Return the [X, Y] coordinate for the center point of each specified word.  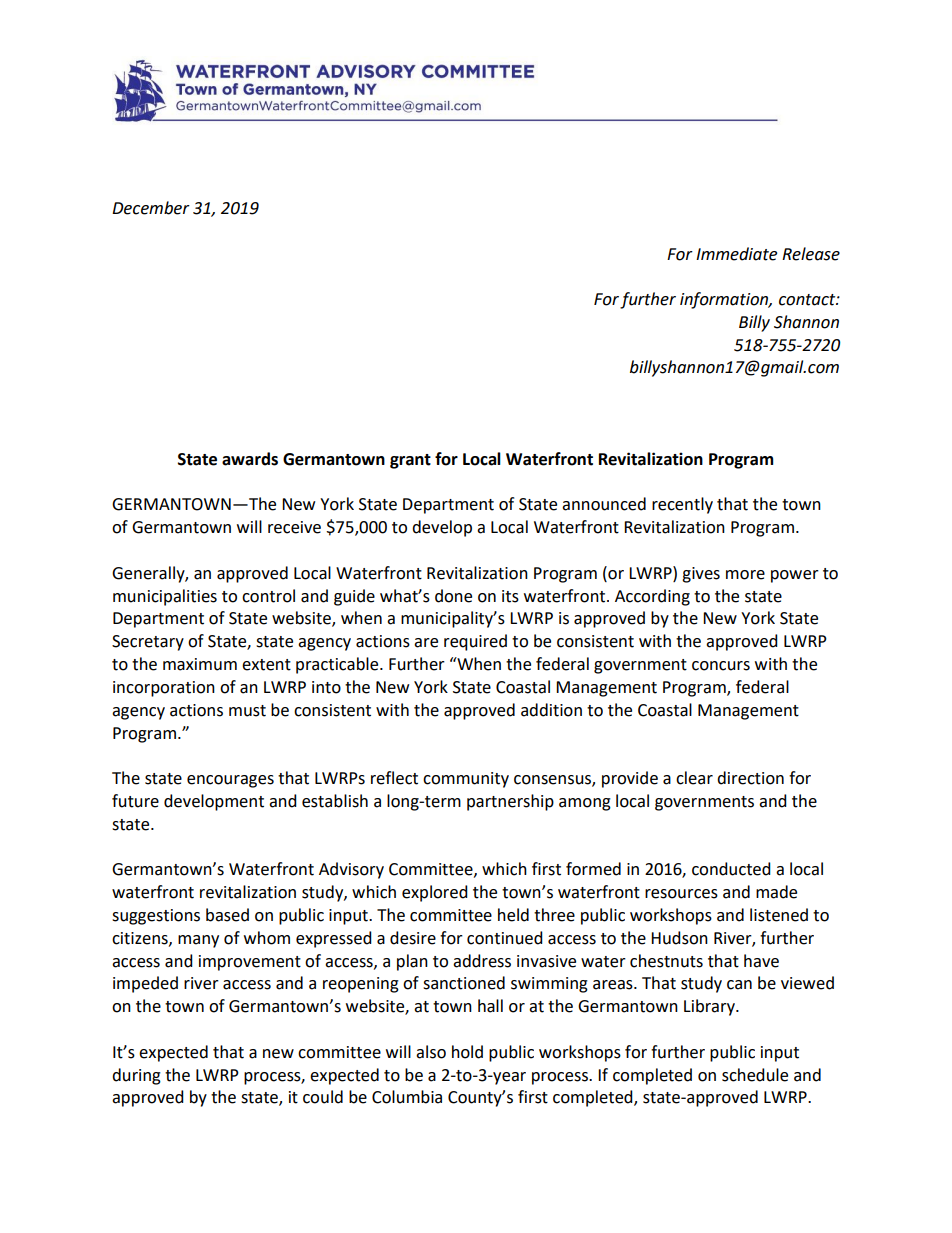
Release [811, 254]
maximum [200, 664]
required [475, 642]
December [151, 208]
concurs [721, 666]
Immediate [736, 254]
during [136, 1076]
